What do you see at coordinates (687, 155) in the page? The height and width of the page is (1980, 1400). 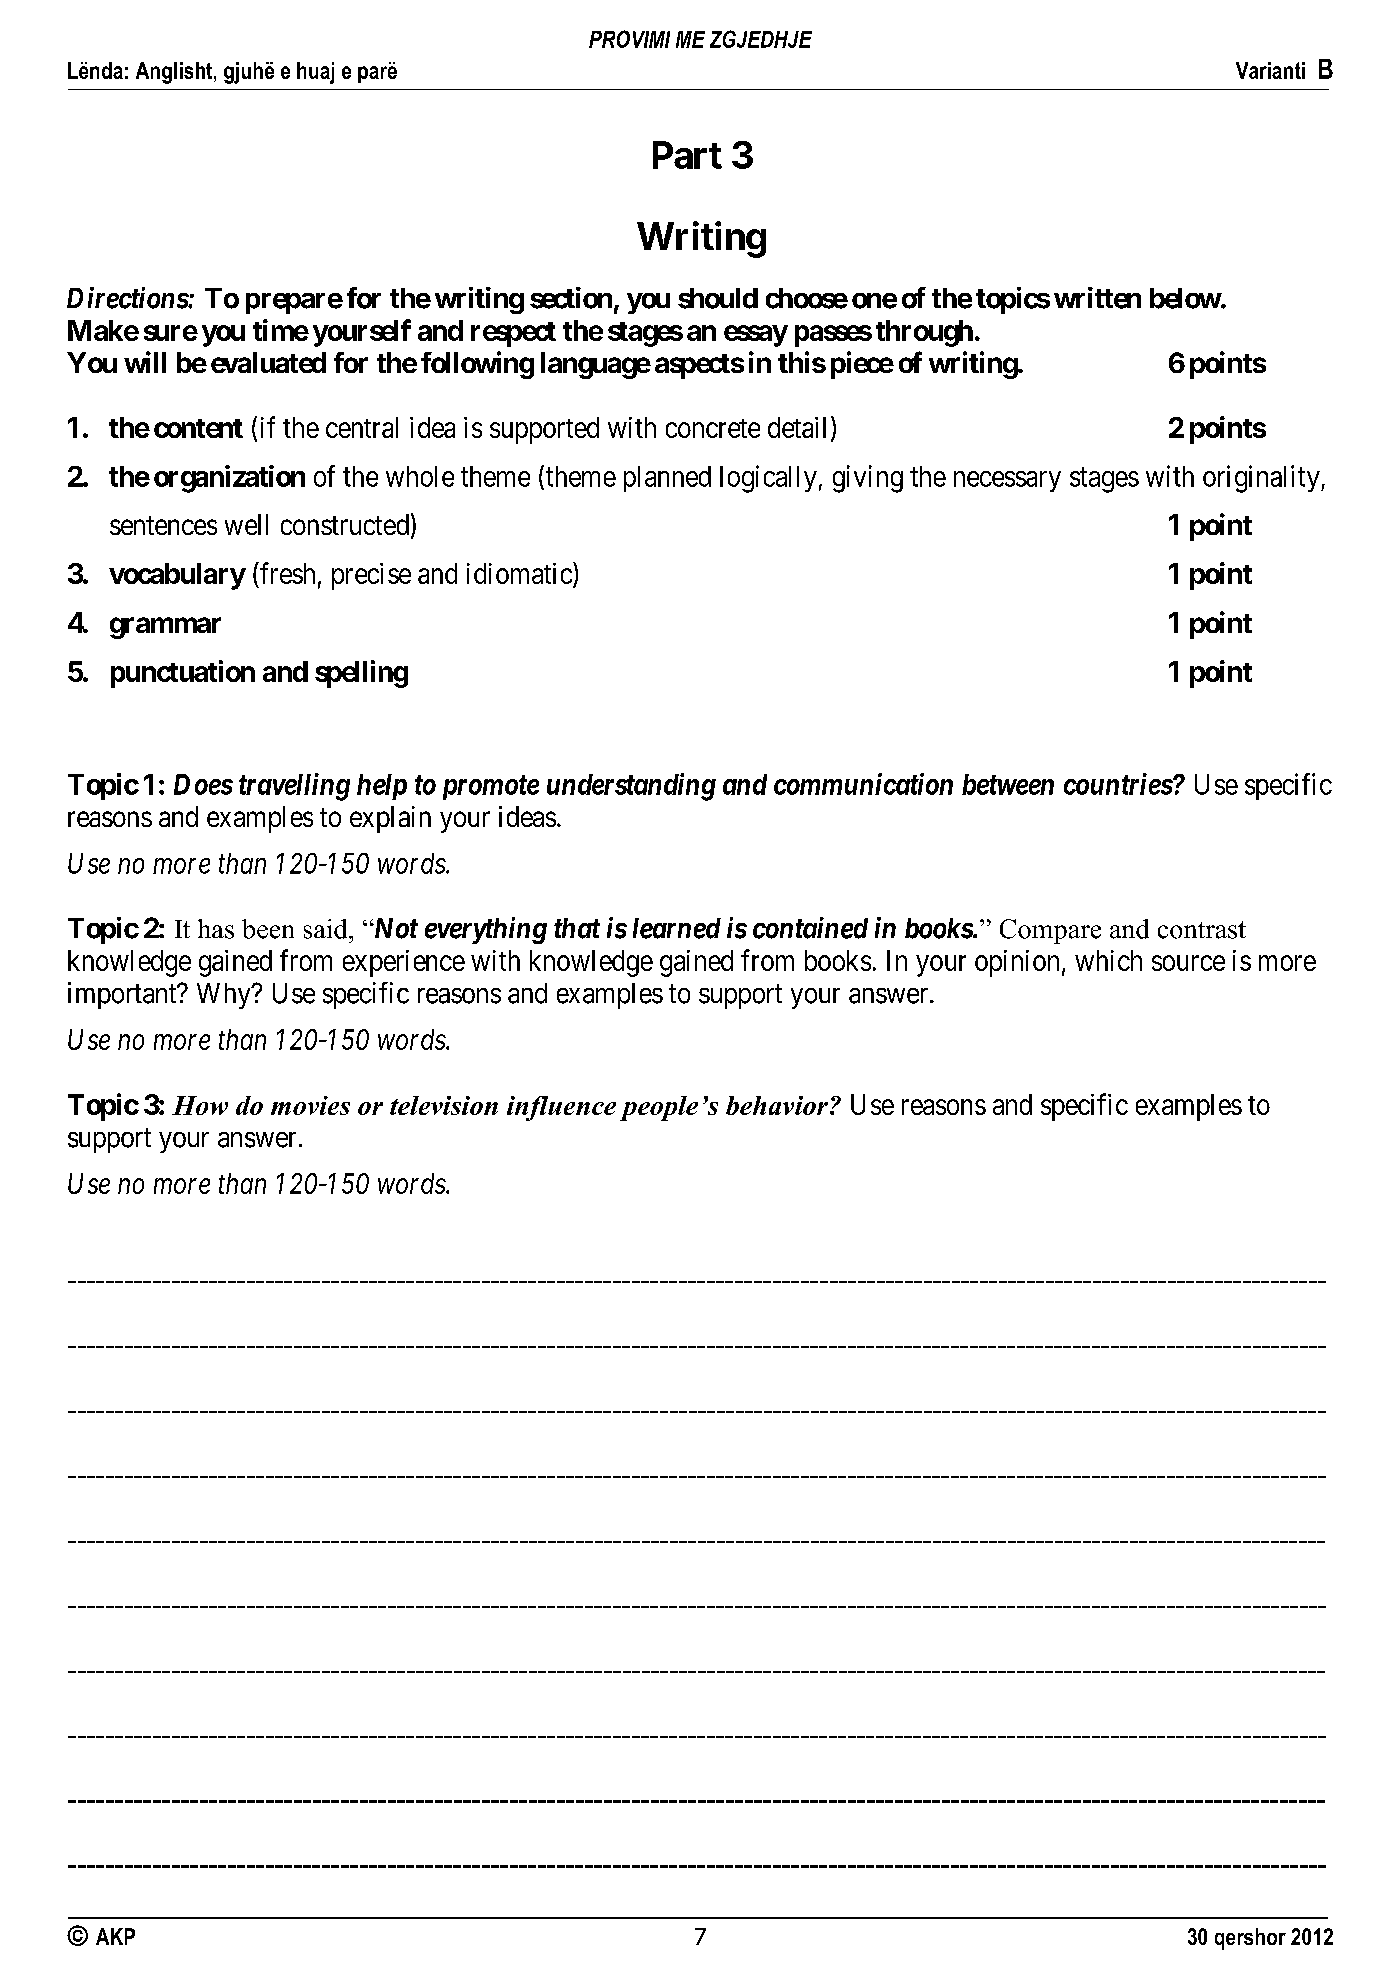 I see `Part` at bounding box center [687, 155].
